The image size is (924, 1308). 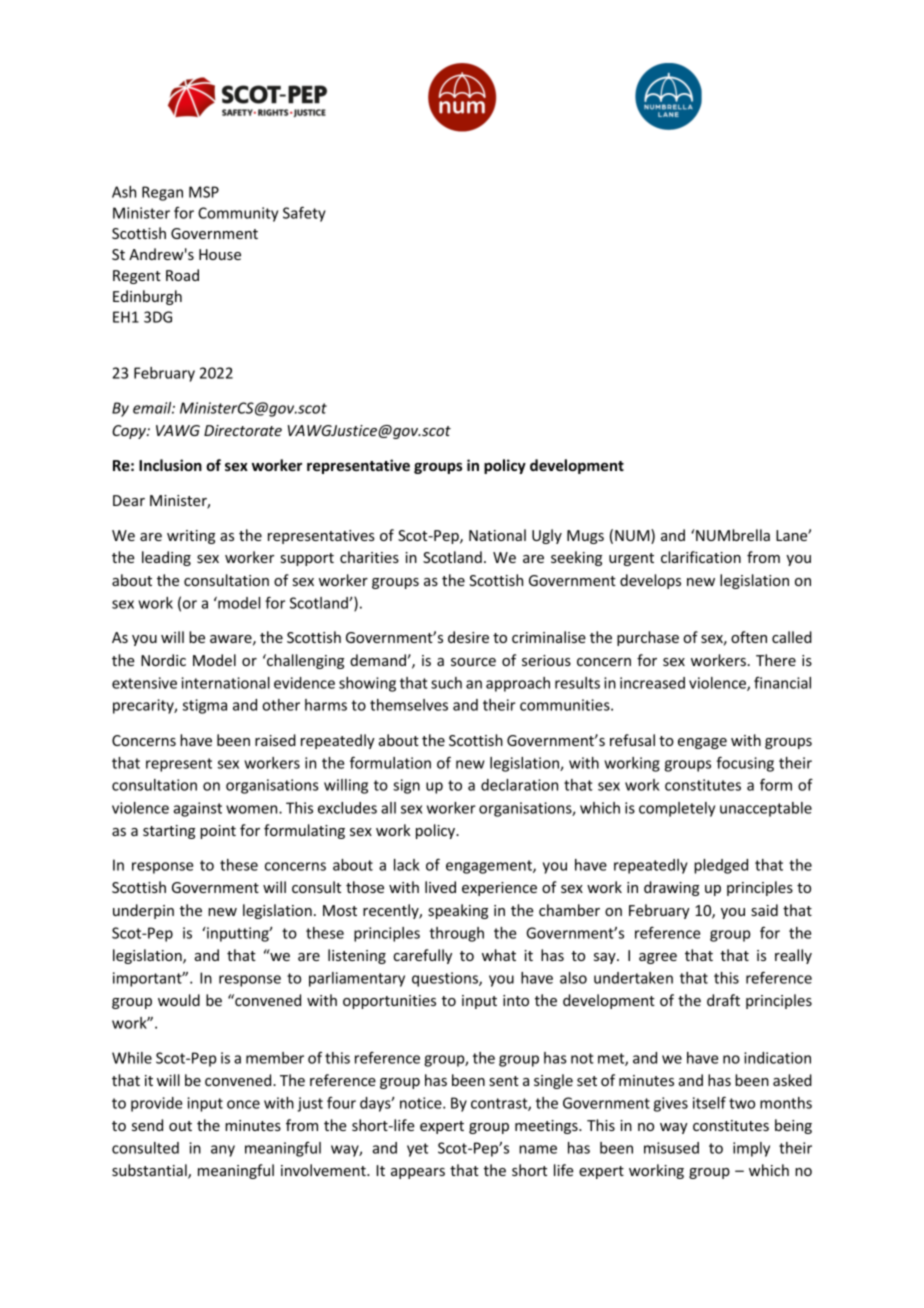 What do you see at coordinates (764, 910) in the screenshot?
I see `said` at bounding box center [764, 910].
